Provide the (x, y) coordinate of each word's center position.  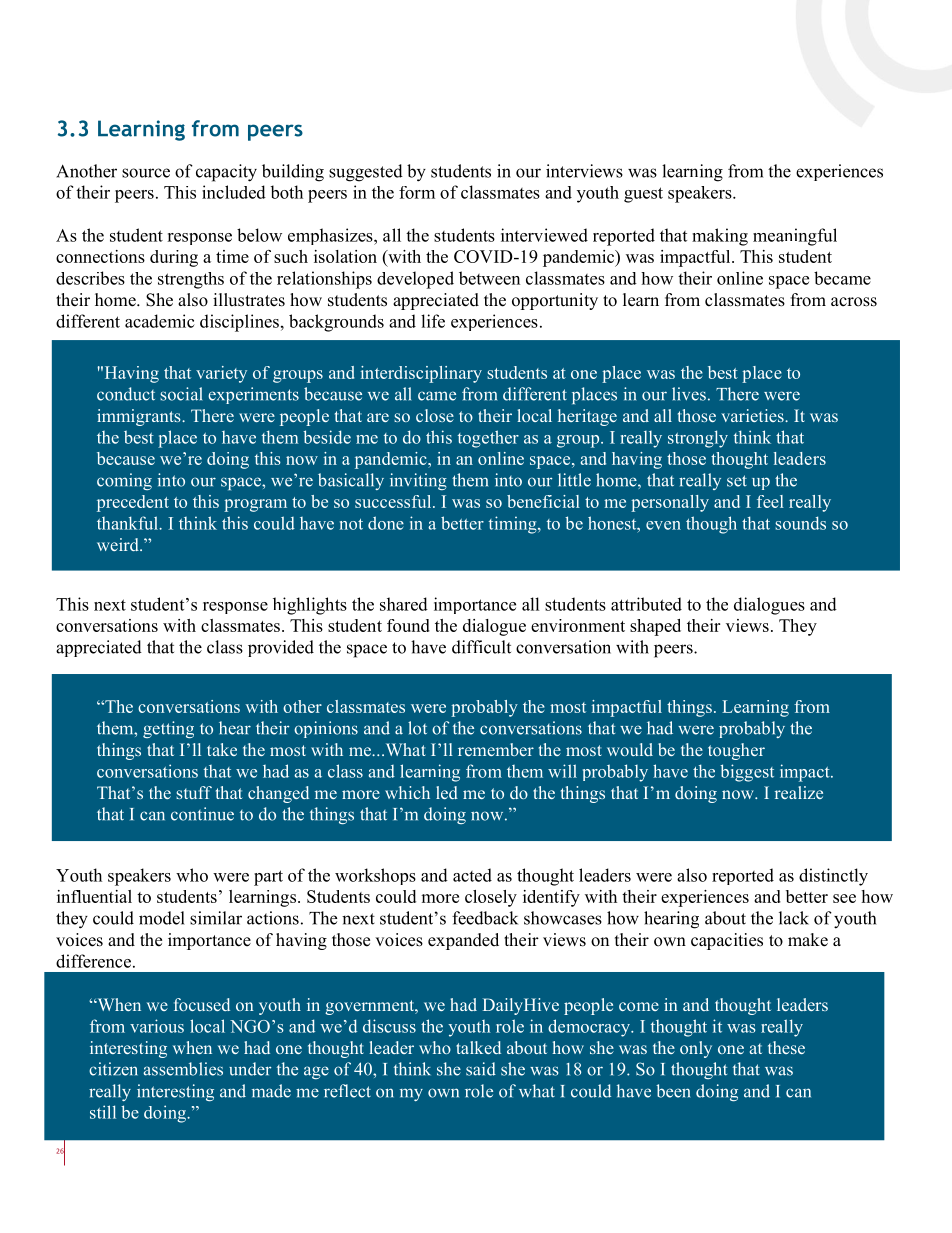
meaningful (795, 237)
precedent (133, 503)
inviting (418, 481)
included (234, 192)
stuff (194, 792)
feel (770, 501)
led (447, 792)
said (481, 1069)
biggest (747, 773)
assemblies (183, 1069)
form (417, 192)
